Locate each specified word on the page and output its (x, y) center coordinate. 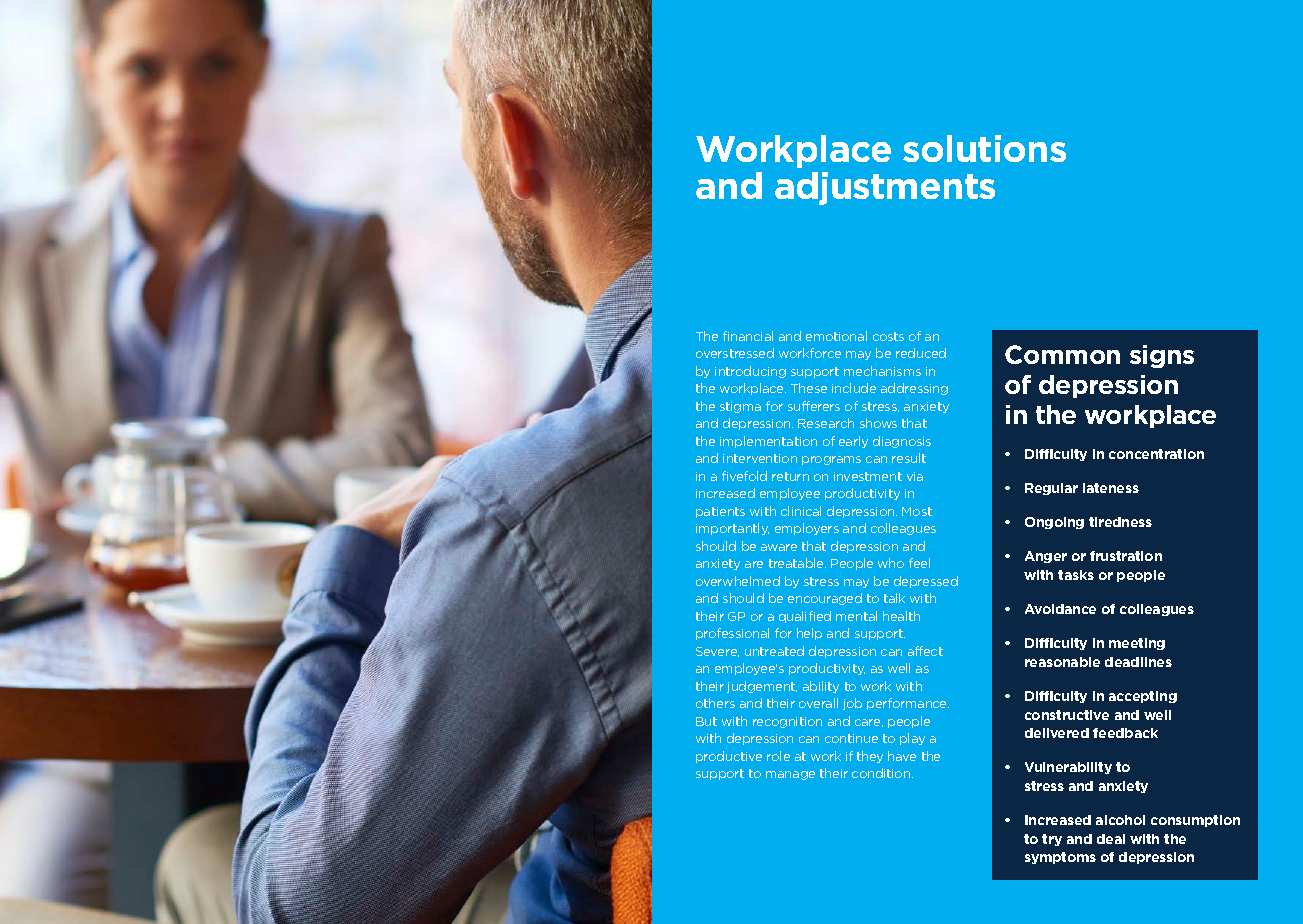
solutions (984, 148)
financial (748, 336)
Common (1062, 354)
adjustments (885, 188)
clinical (801, 511)
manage (790, 775)
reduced (921, 353)
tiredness (1120, 522)
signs (1162, 356)
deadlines (1138, 662)
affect (925, 651)
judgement (762, 687)
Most (917, 511)
